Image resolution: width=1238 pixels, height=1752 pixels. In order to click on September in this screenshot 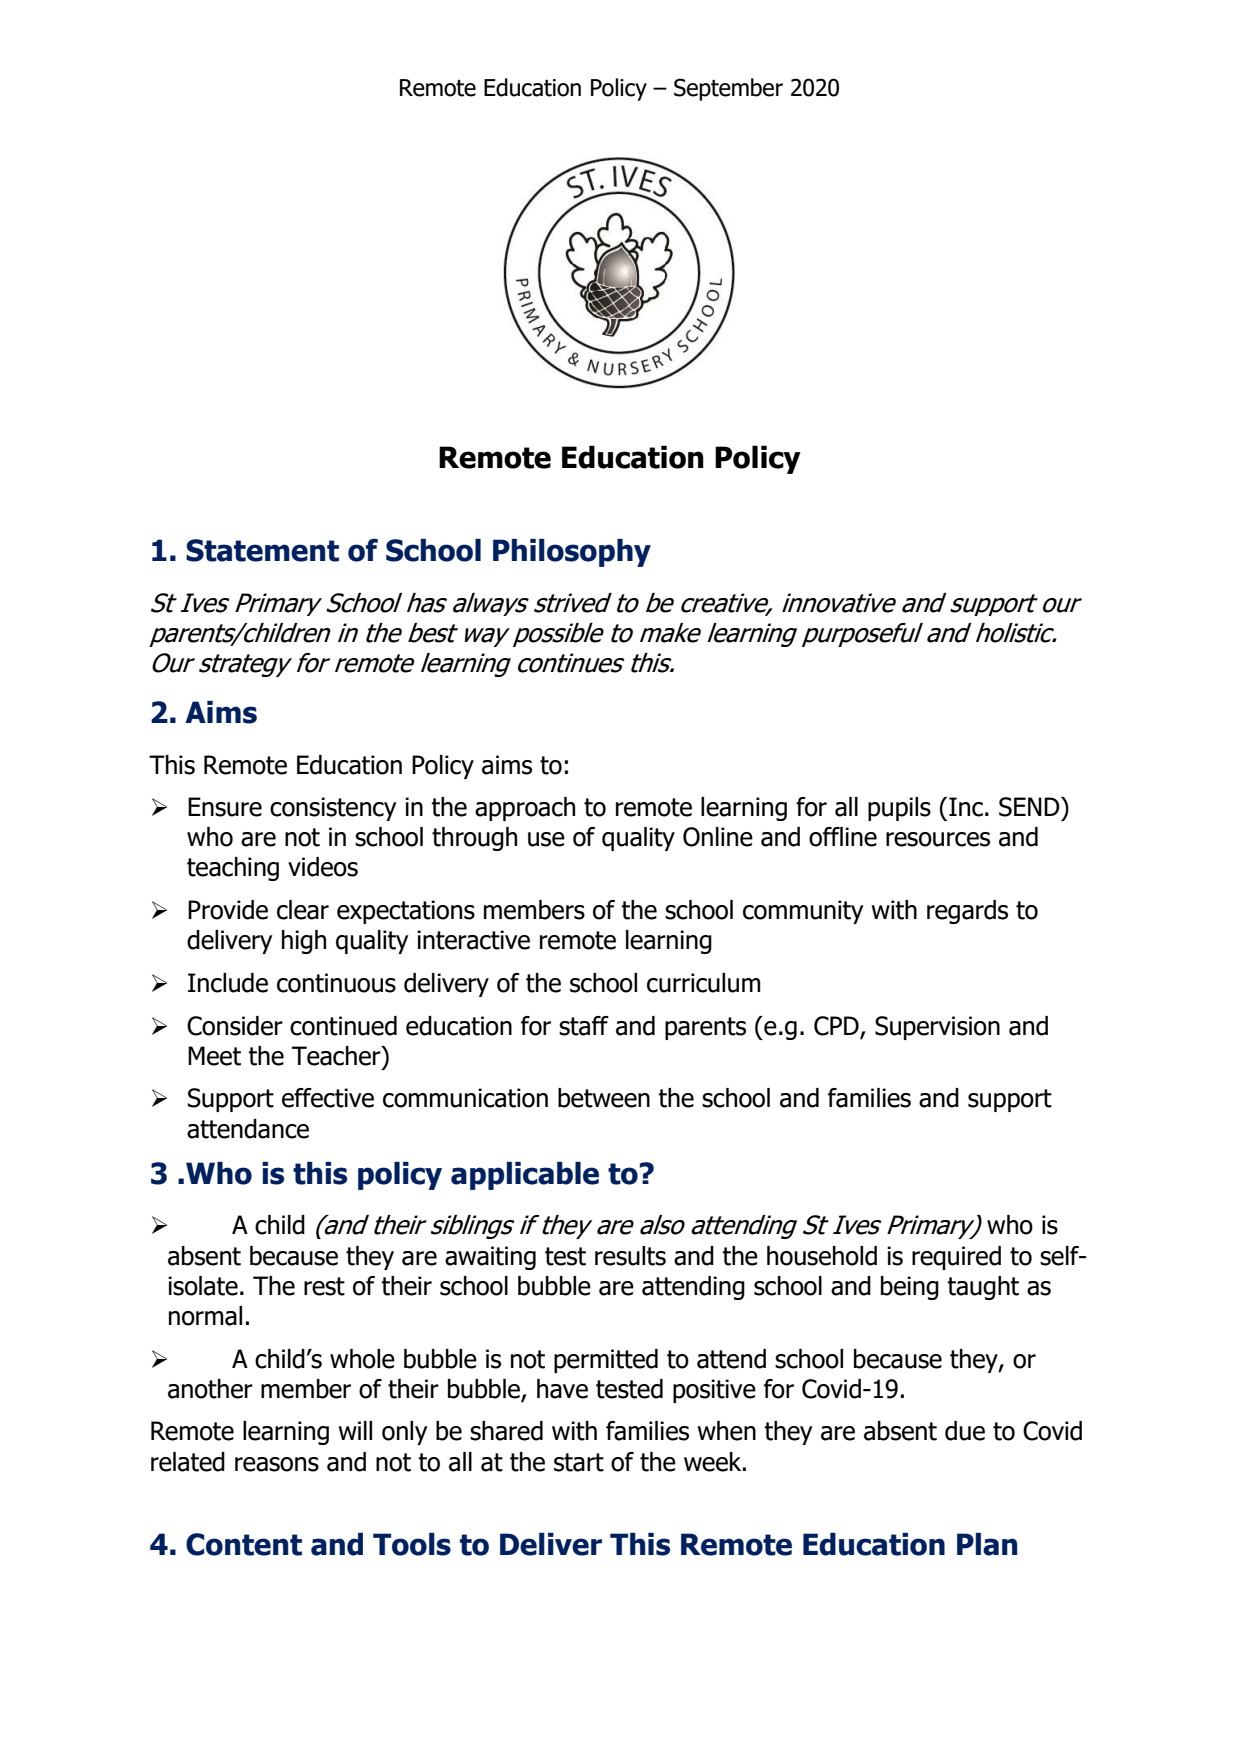, I will do `click(728, 89)`.
